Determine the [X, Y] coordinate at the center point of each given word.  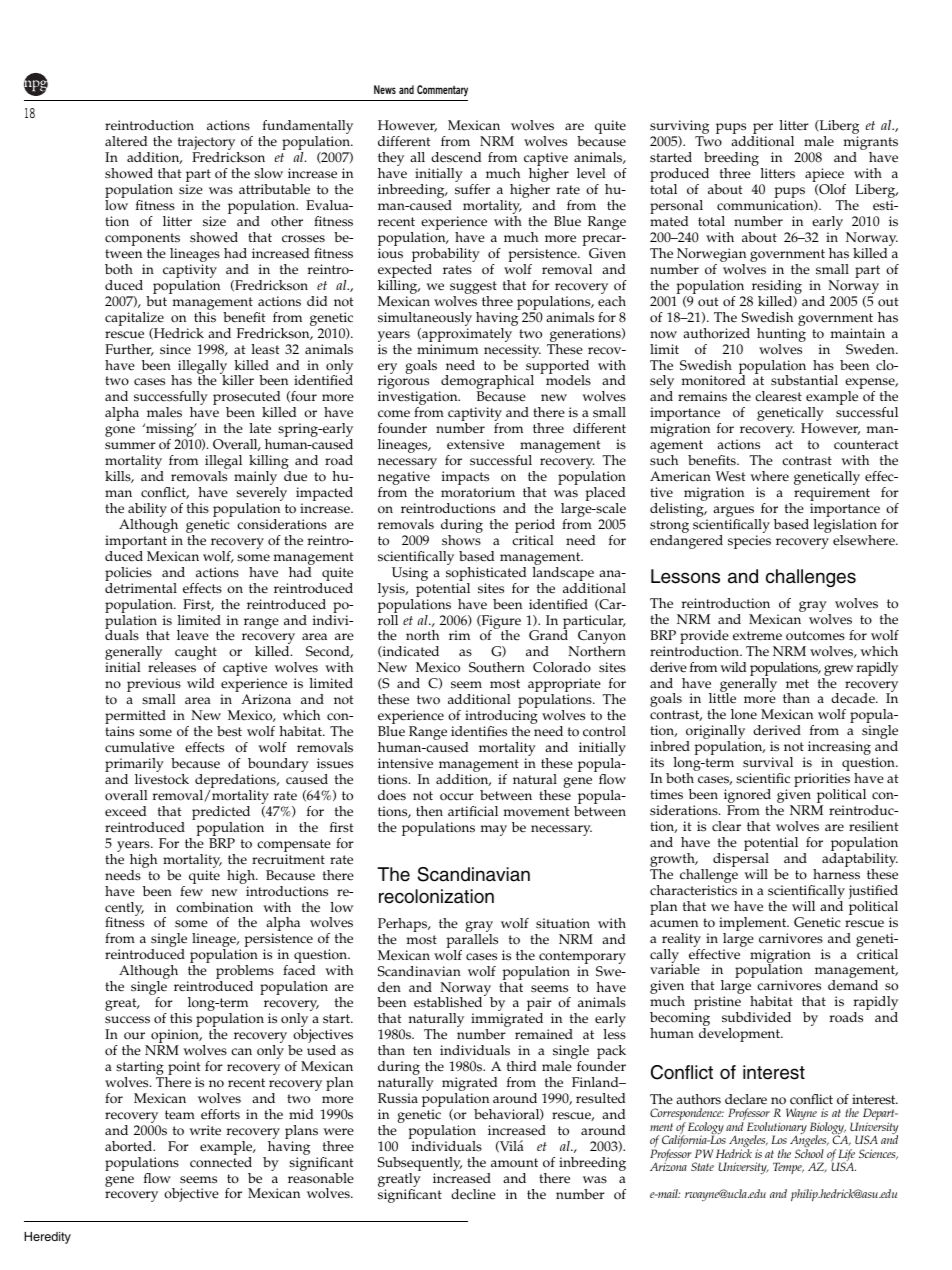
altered [126, 141]
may [494, 830]
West [731, 476]
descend [456, 157]
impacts [465, 478]
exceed [125, 811]
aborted [130, 1146]
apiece [825, 176]
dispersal [741, 861]
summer [130, 446]
